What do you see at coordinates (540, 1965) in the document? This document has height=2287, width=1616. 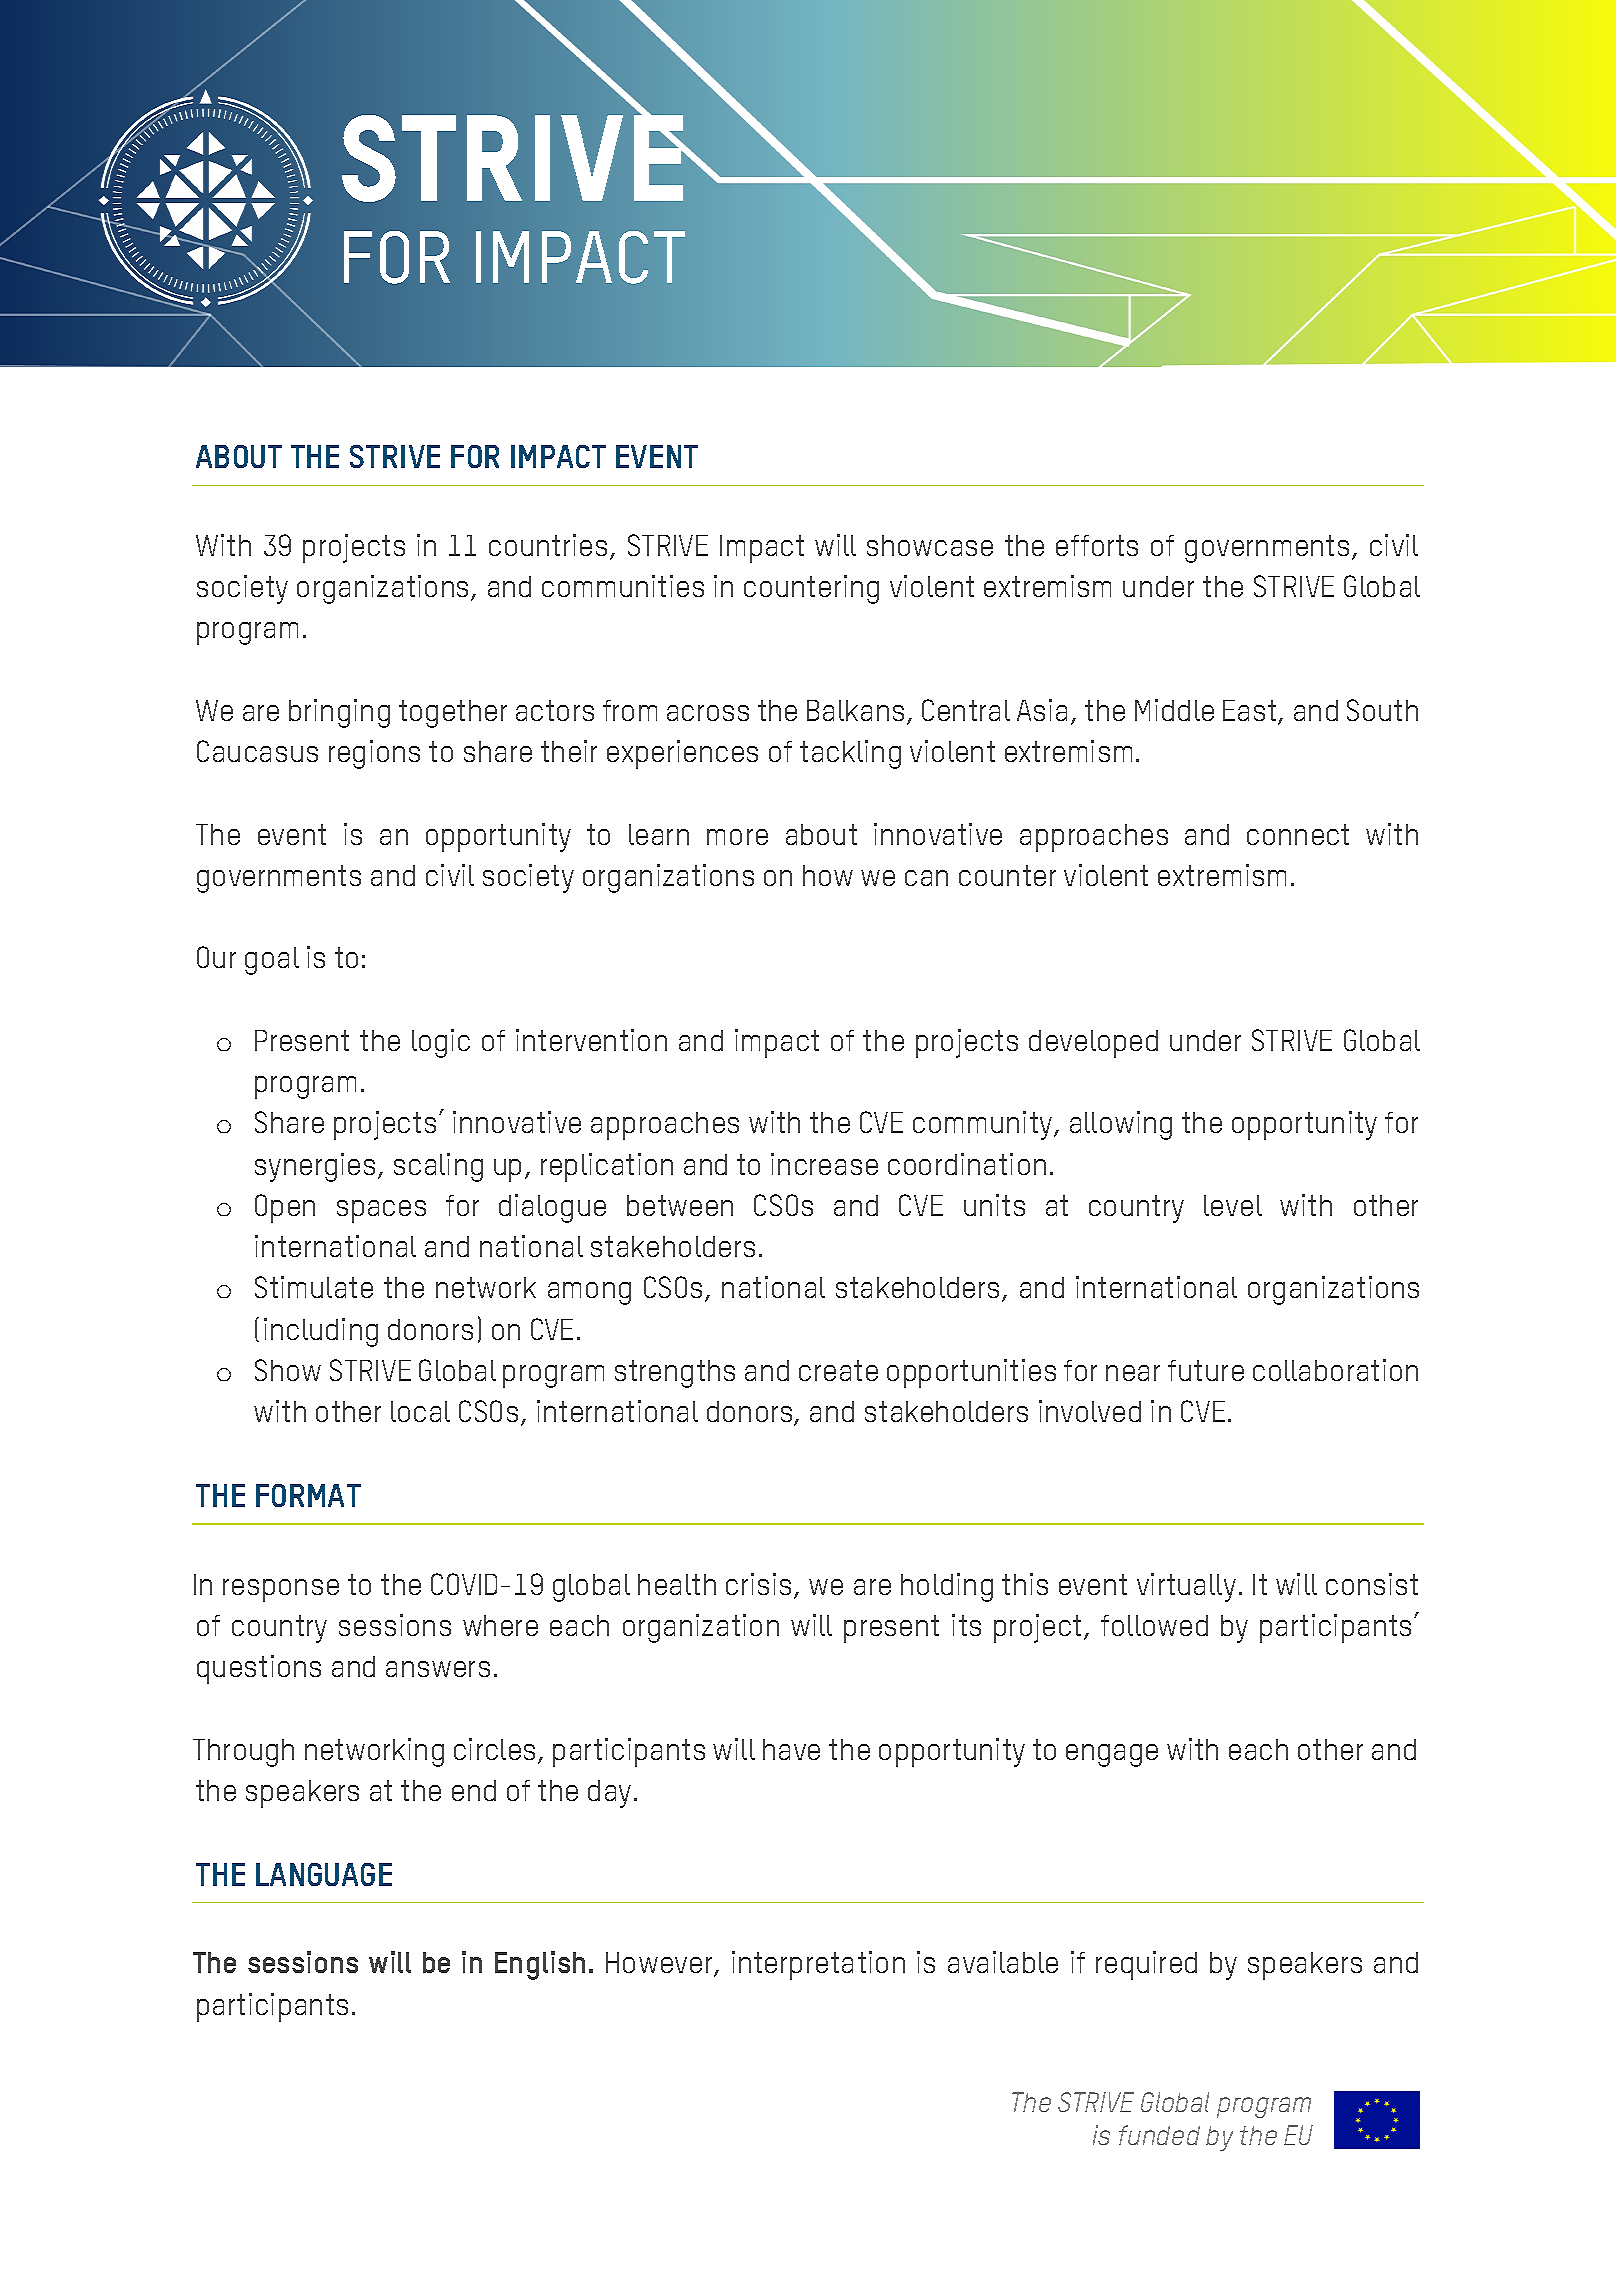 I see `English` at bounding box center [540, 1965].
